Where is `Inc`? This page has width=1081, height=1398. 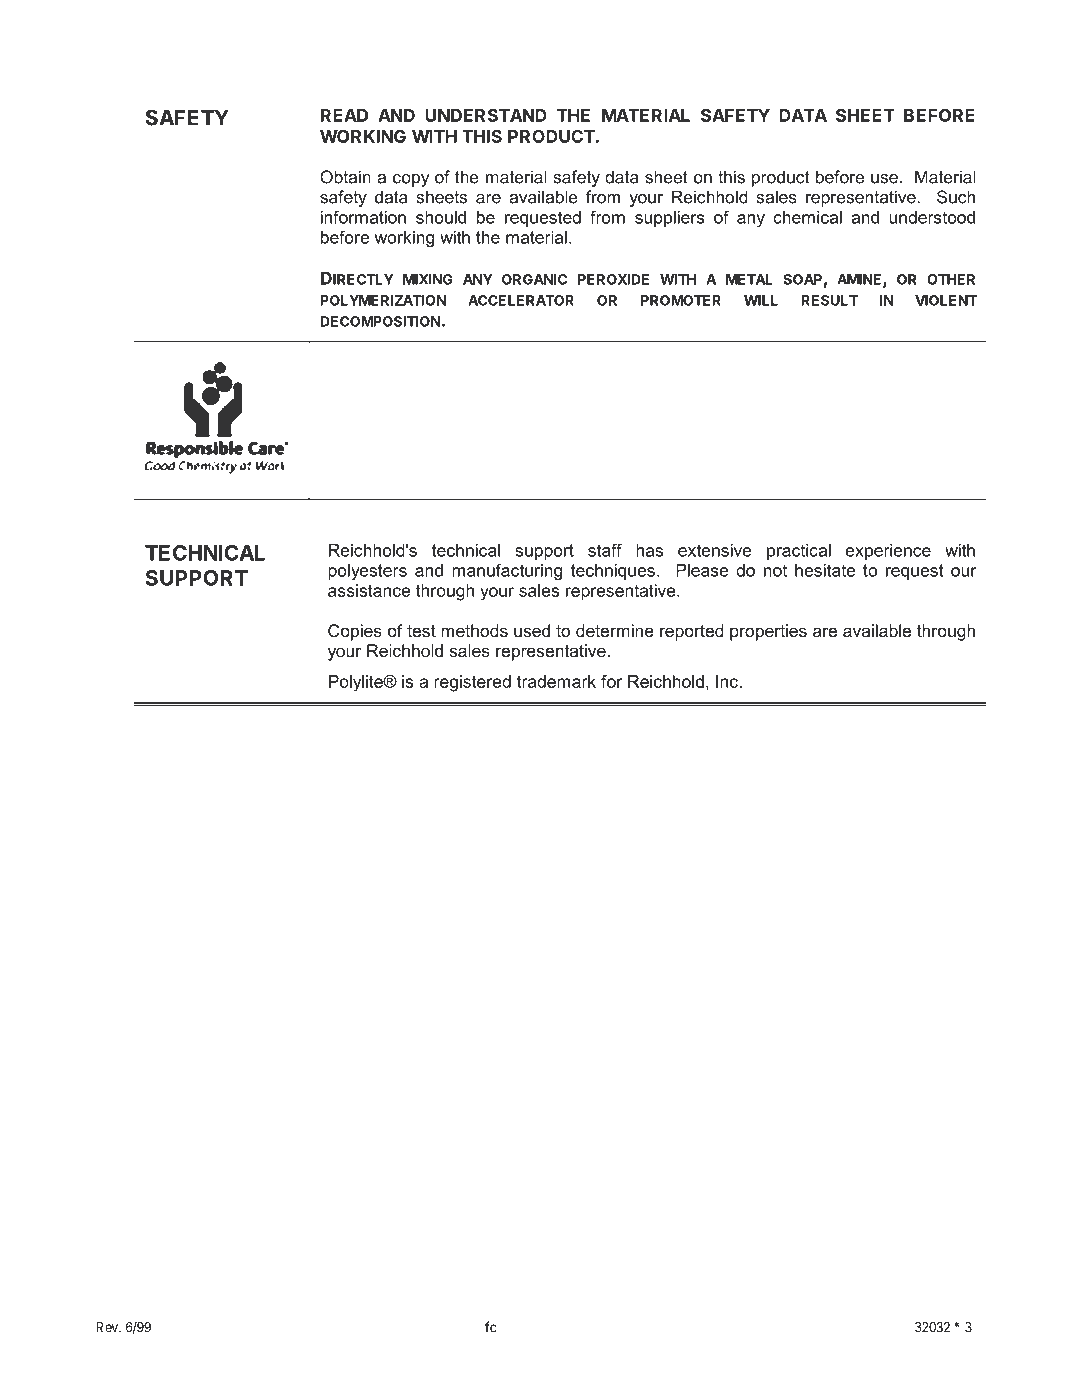 Inc is located at coordinates (727, 681).
